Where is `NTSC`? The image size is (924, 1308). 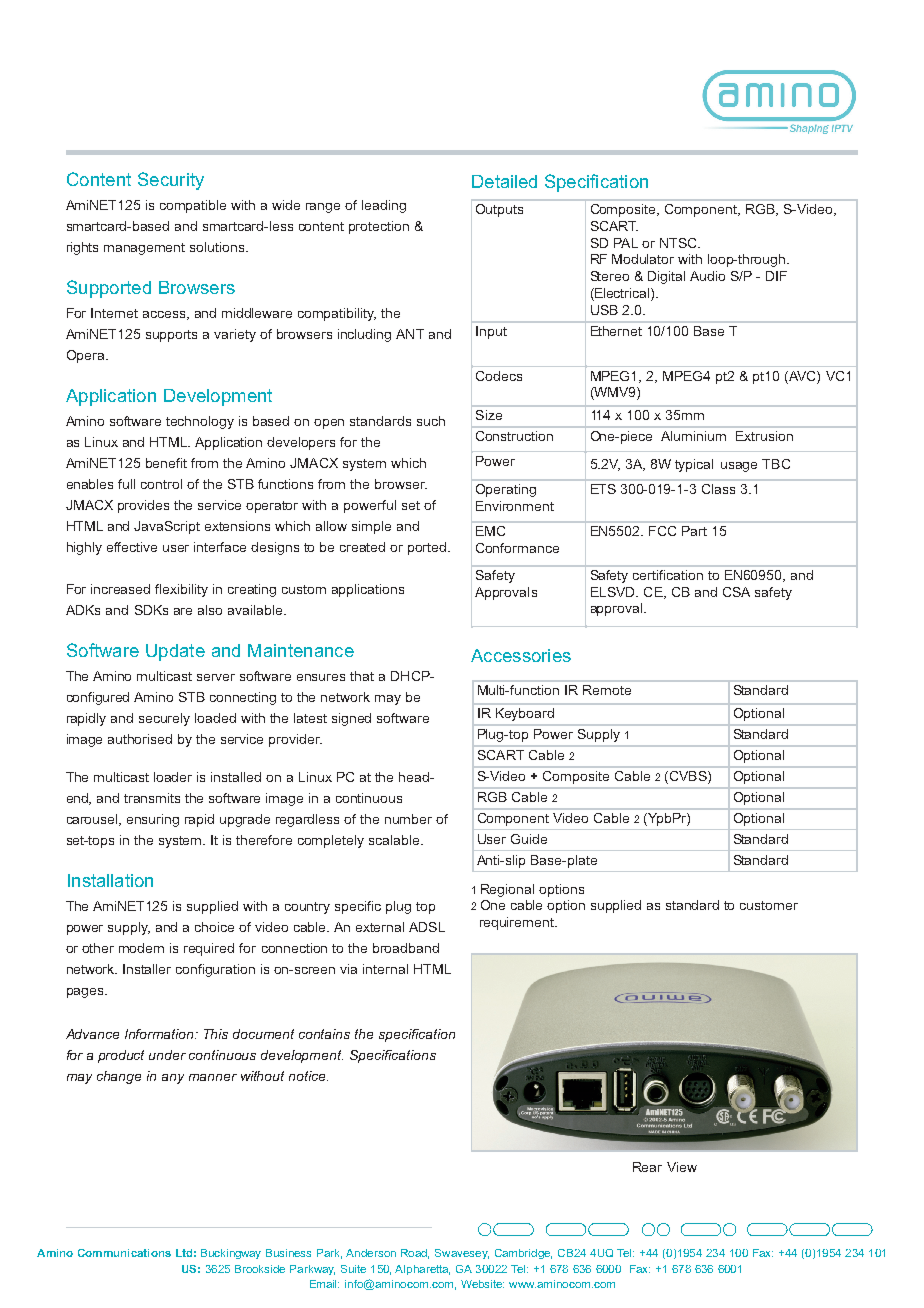 NTSC is located at coordinates (679, 243).
